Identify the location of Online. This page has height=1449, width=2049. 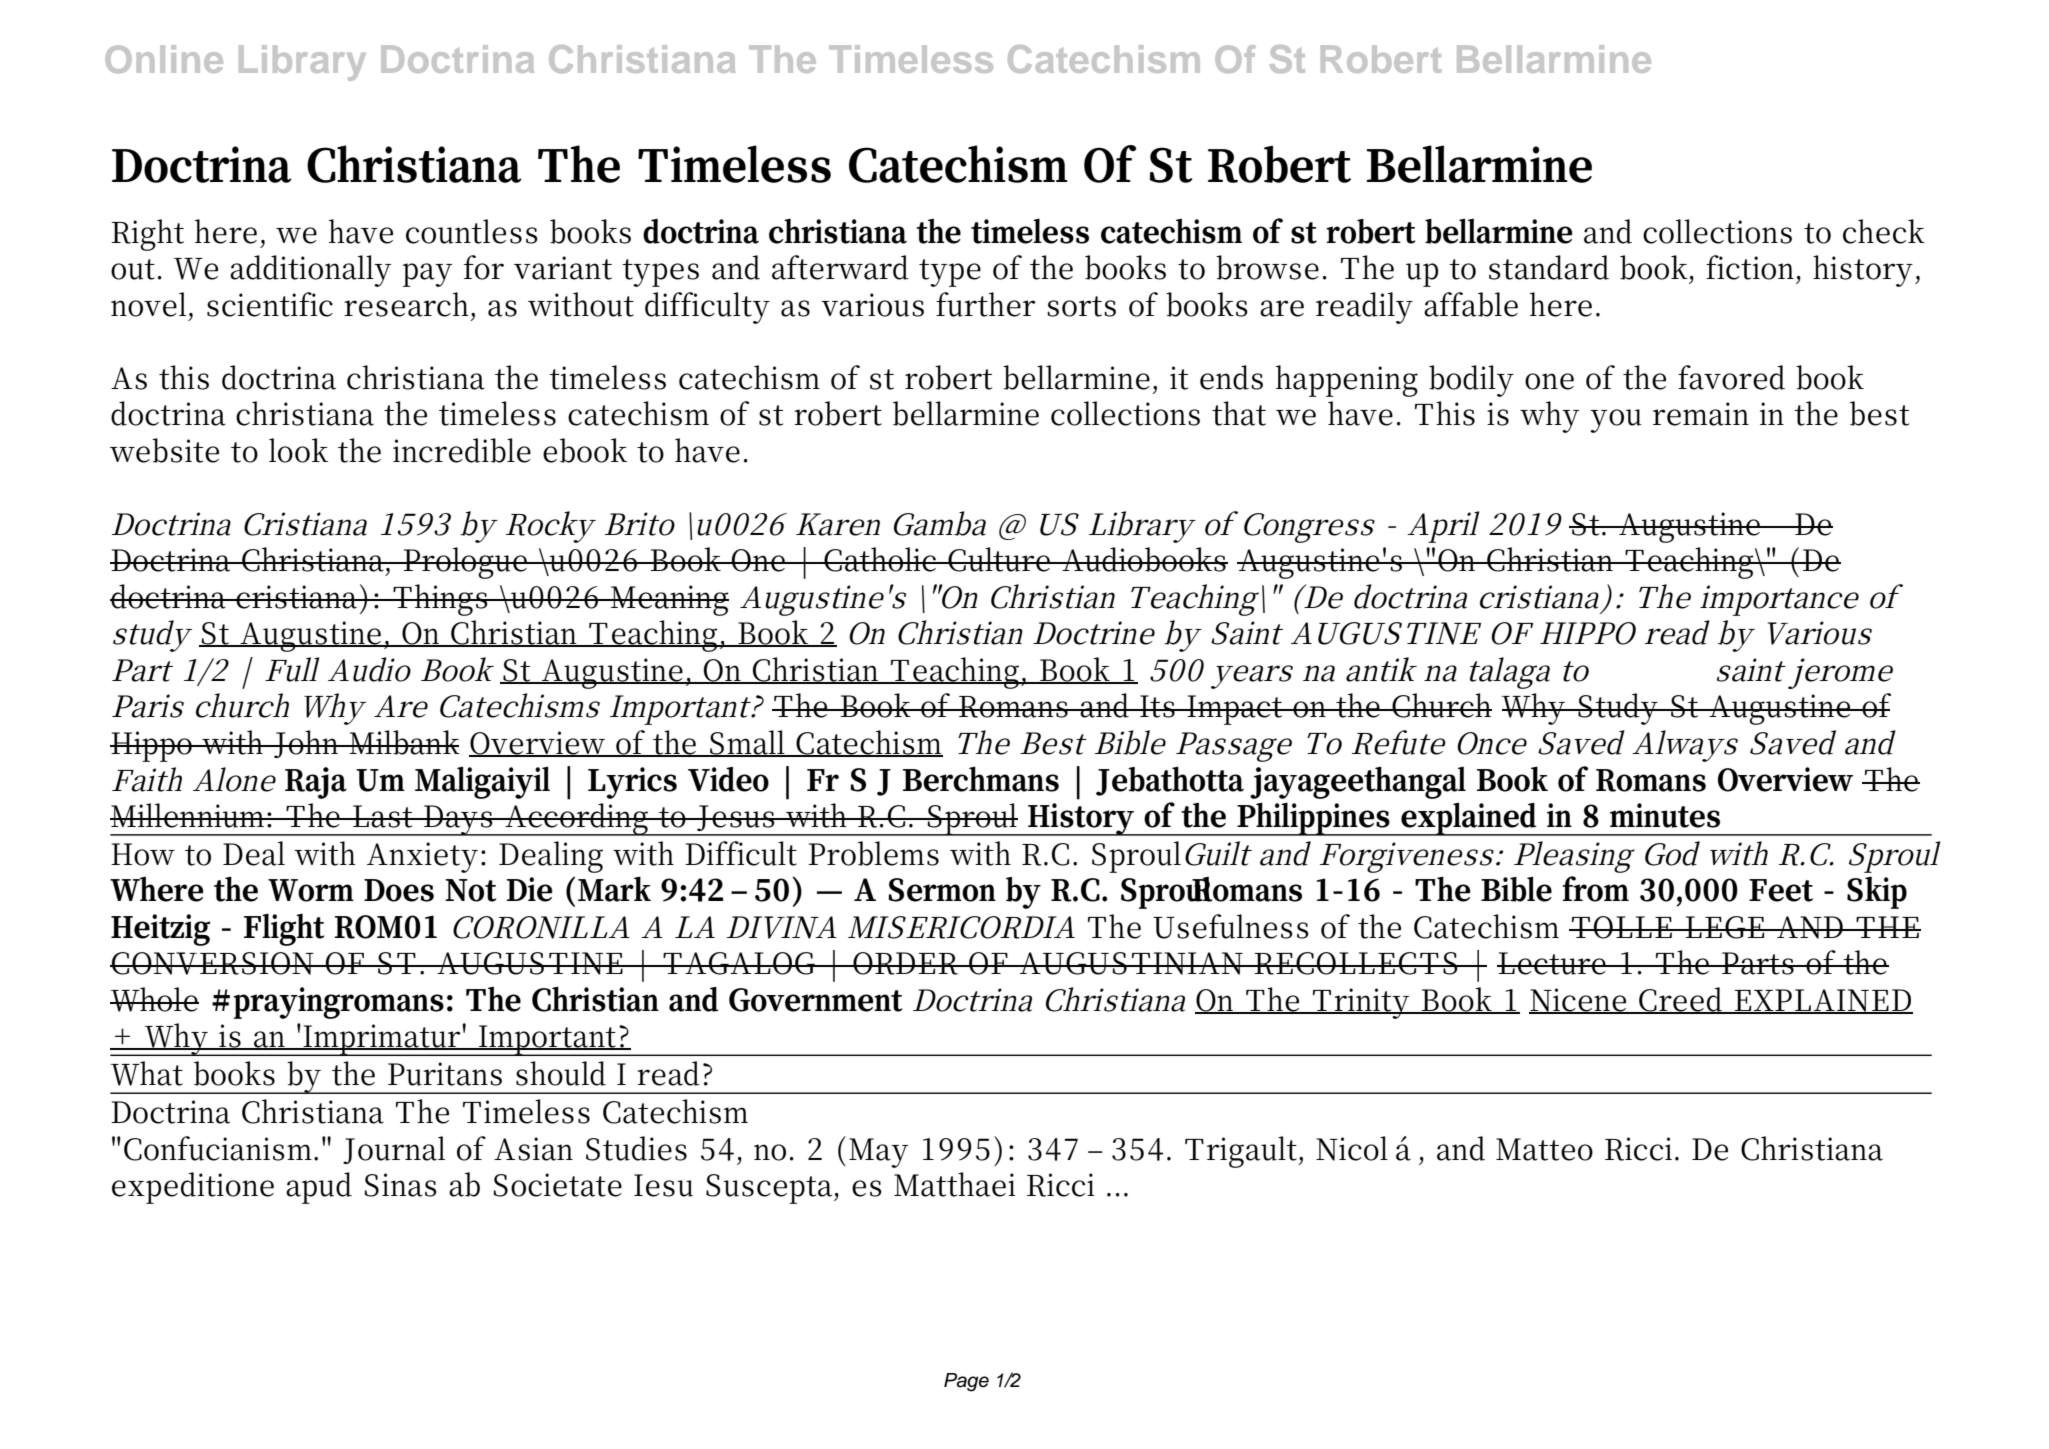
(164, 59).
